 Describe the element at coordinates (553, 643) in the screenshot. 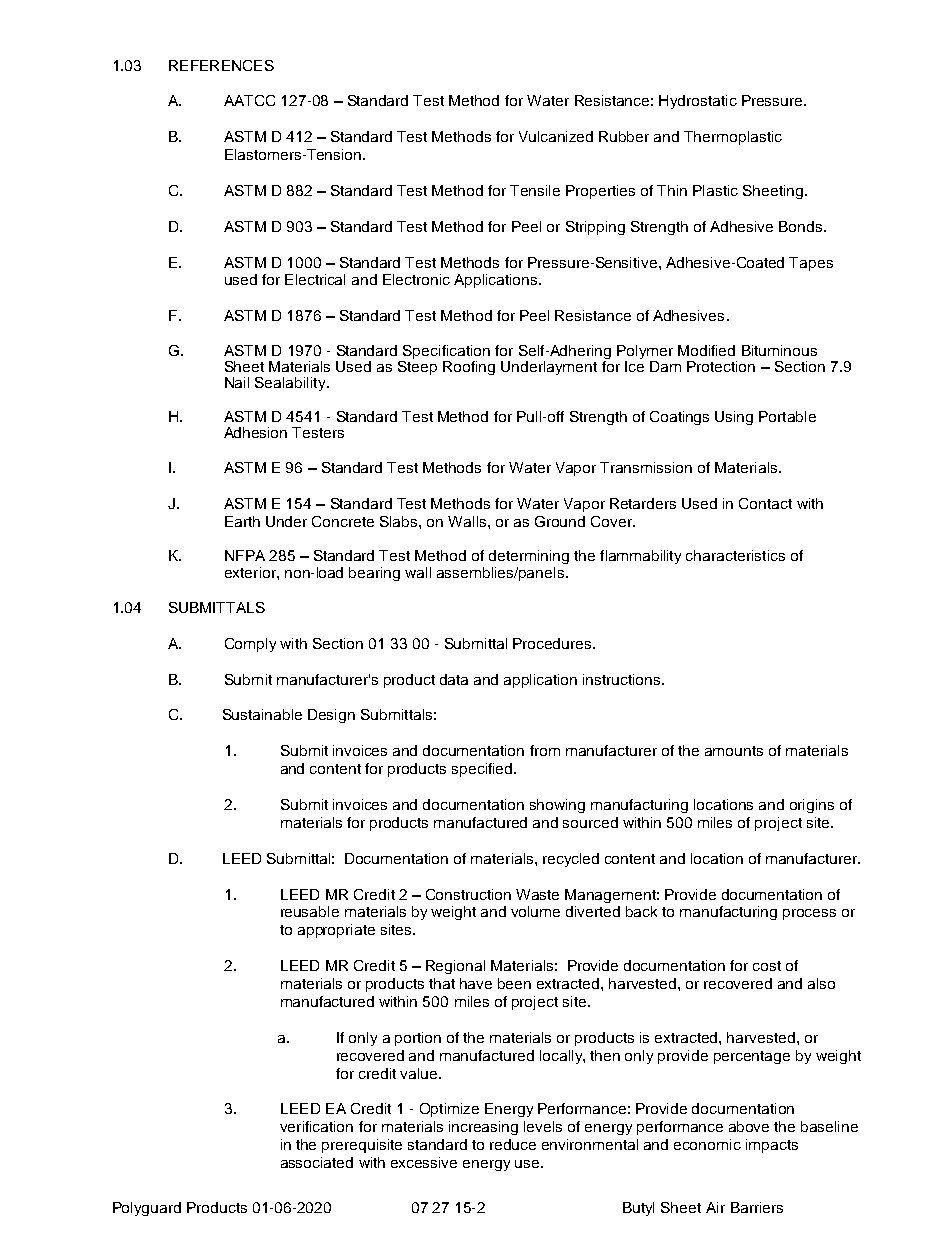

I see `Procedures` at that location.
